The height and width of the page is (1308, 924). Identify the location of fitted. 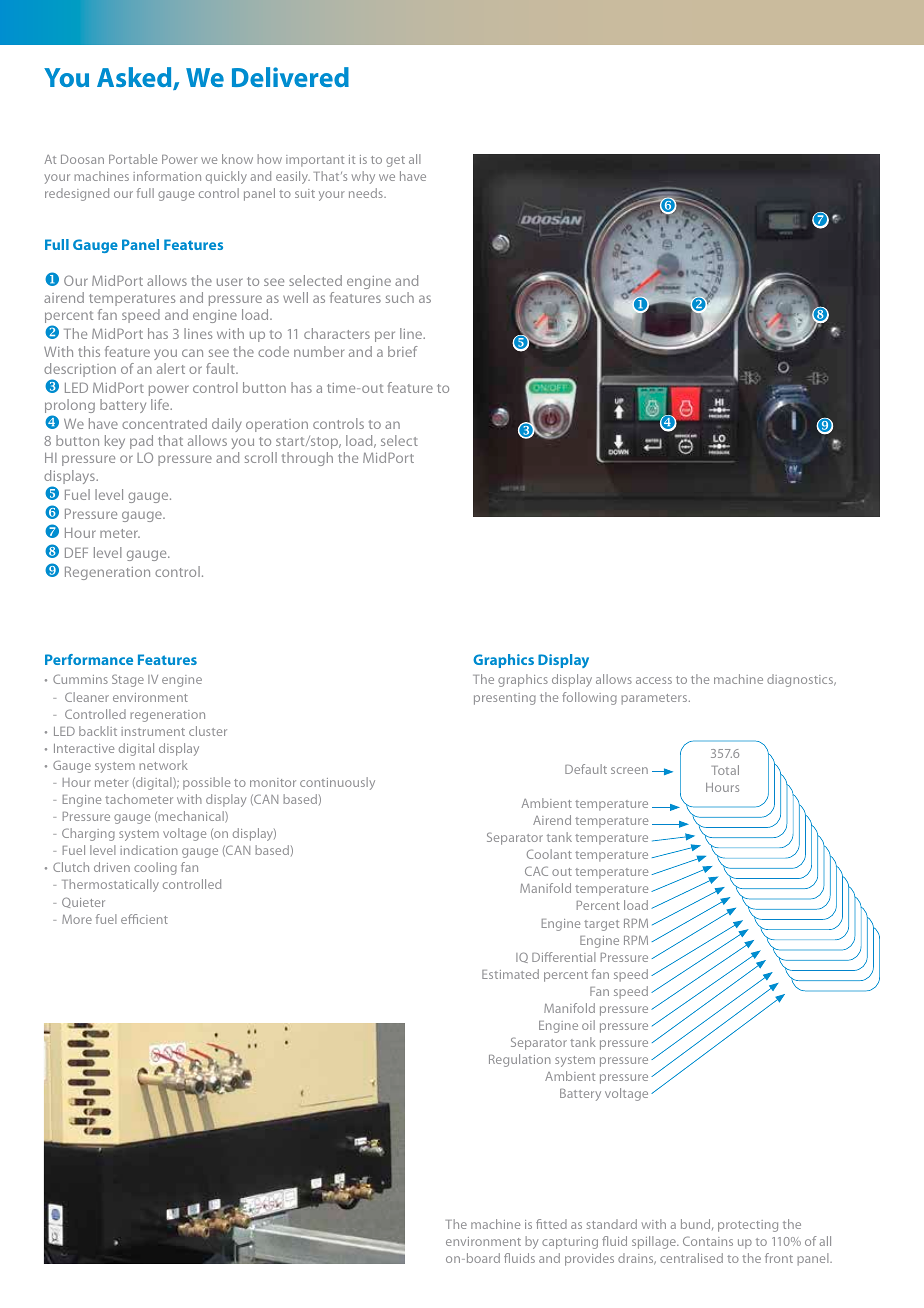
(551, 1224).
